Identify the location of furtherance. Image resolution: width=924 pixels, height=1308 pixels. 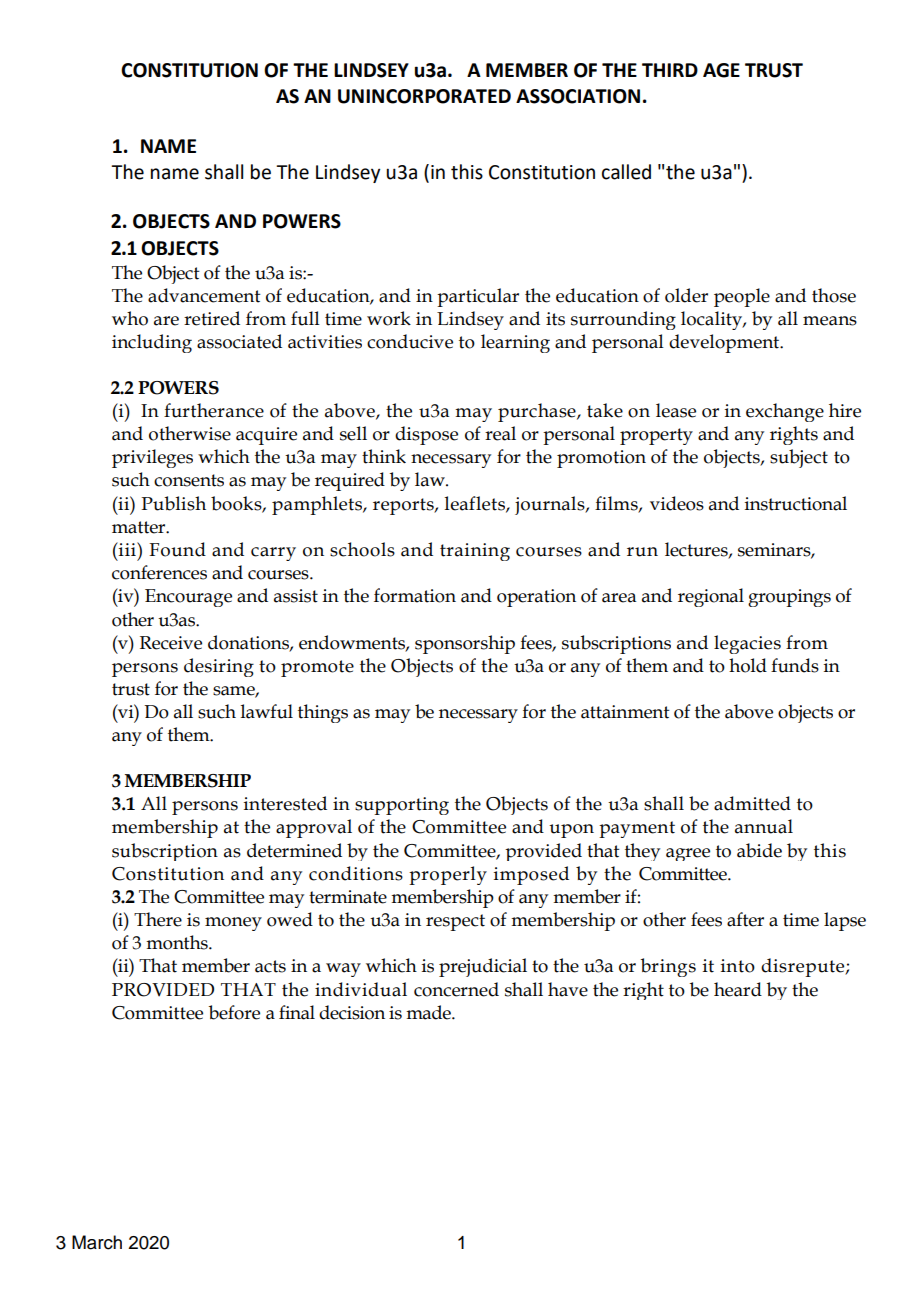
(214, 410).
